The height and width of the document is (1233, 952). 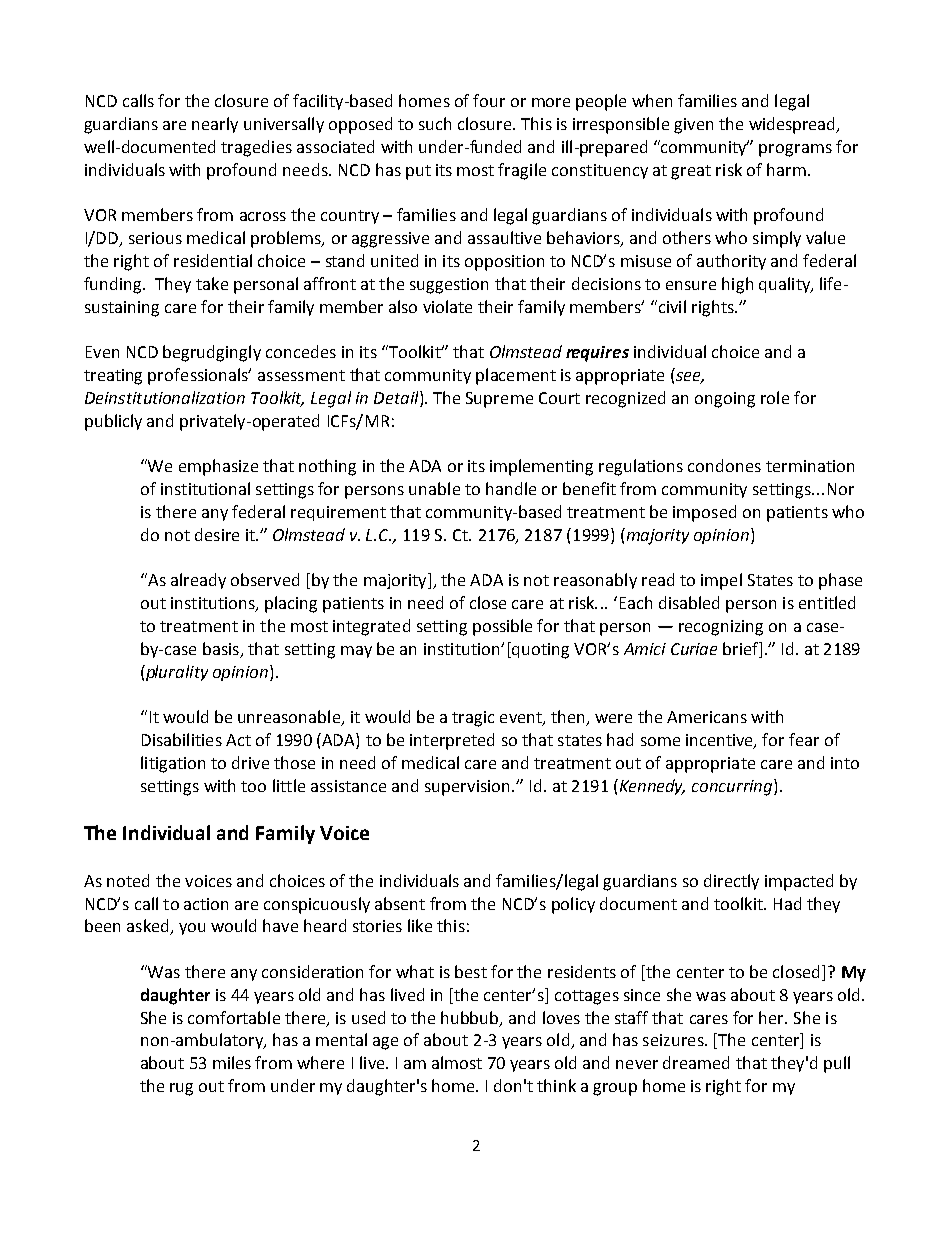 What do you see at coordinates (435, 123) in the document?
I see `such` at bounding box center [435, 123].
